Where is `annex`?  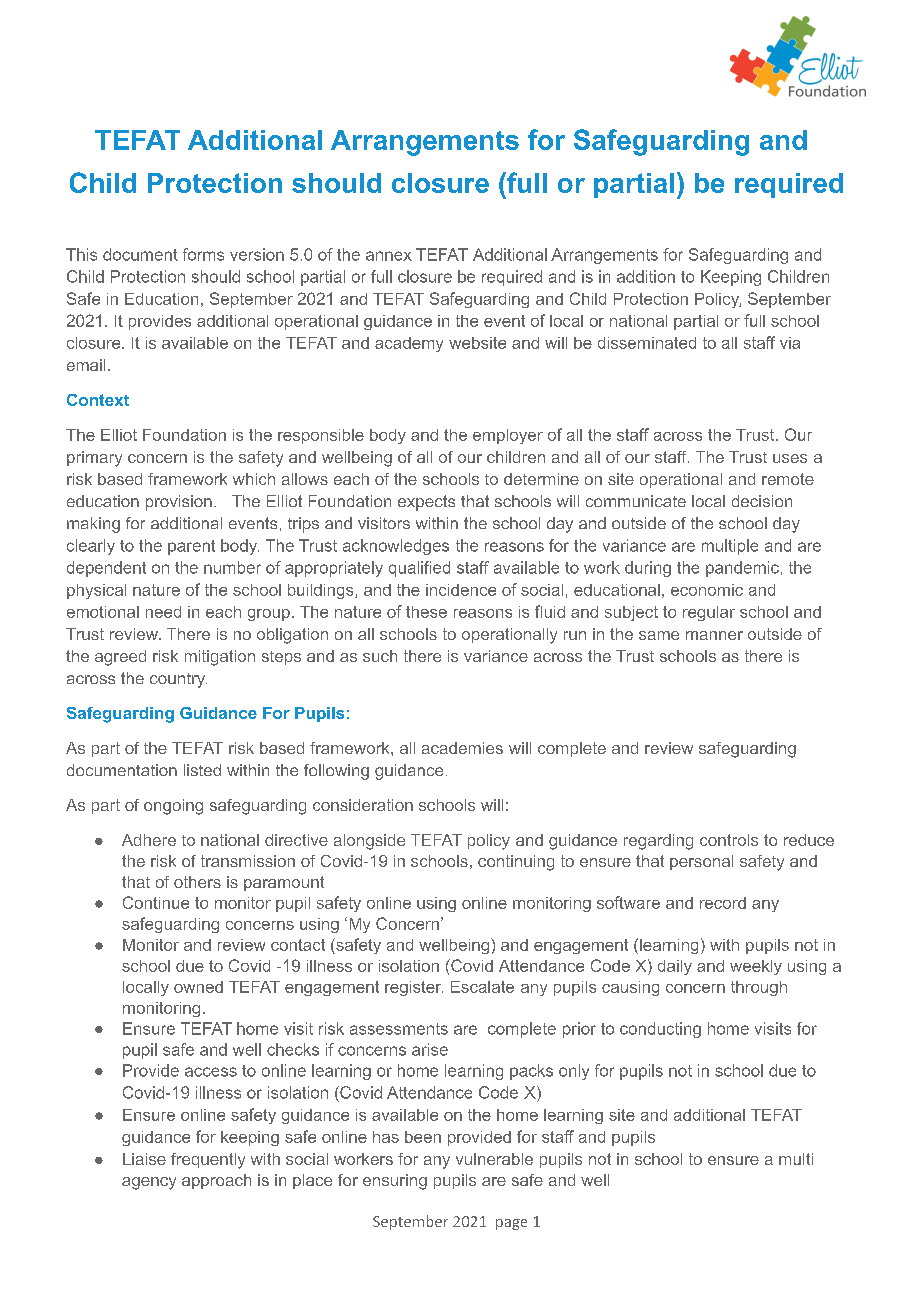 annex is located at coordinates (389, 256).
